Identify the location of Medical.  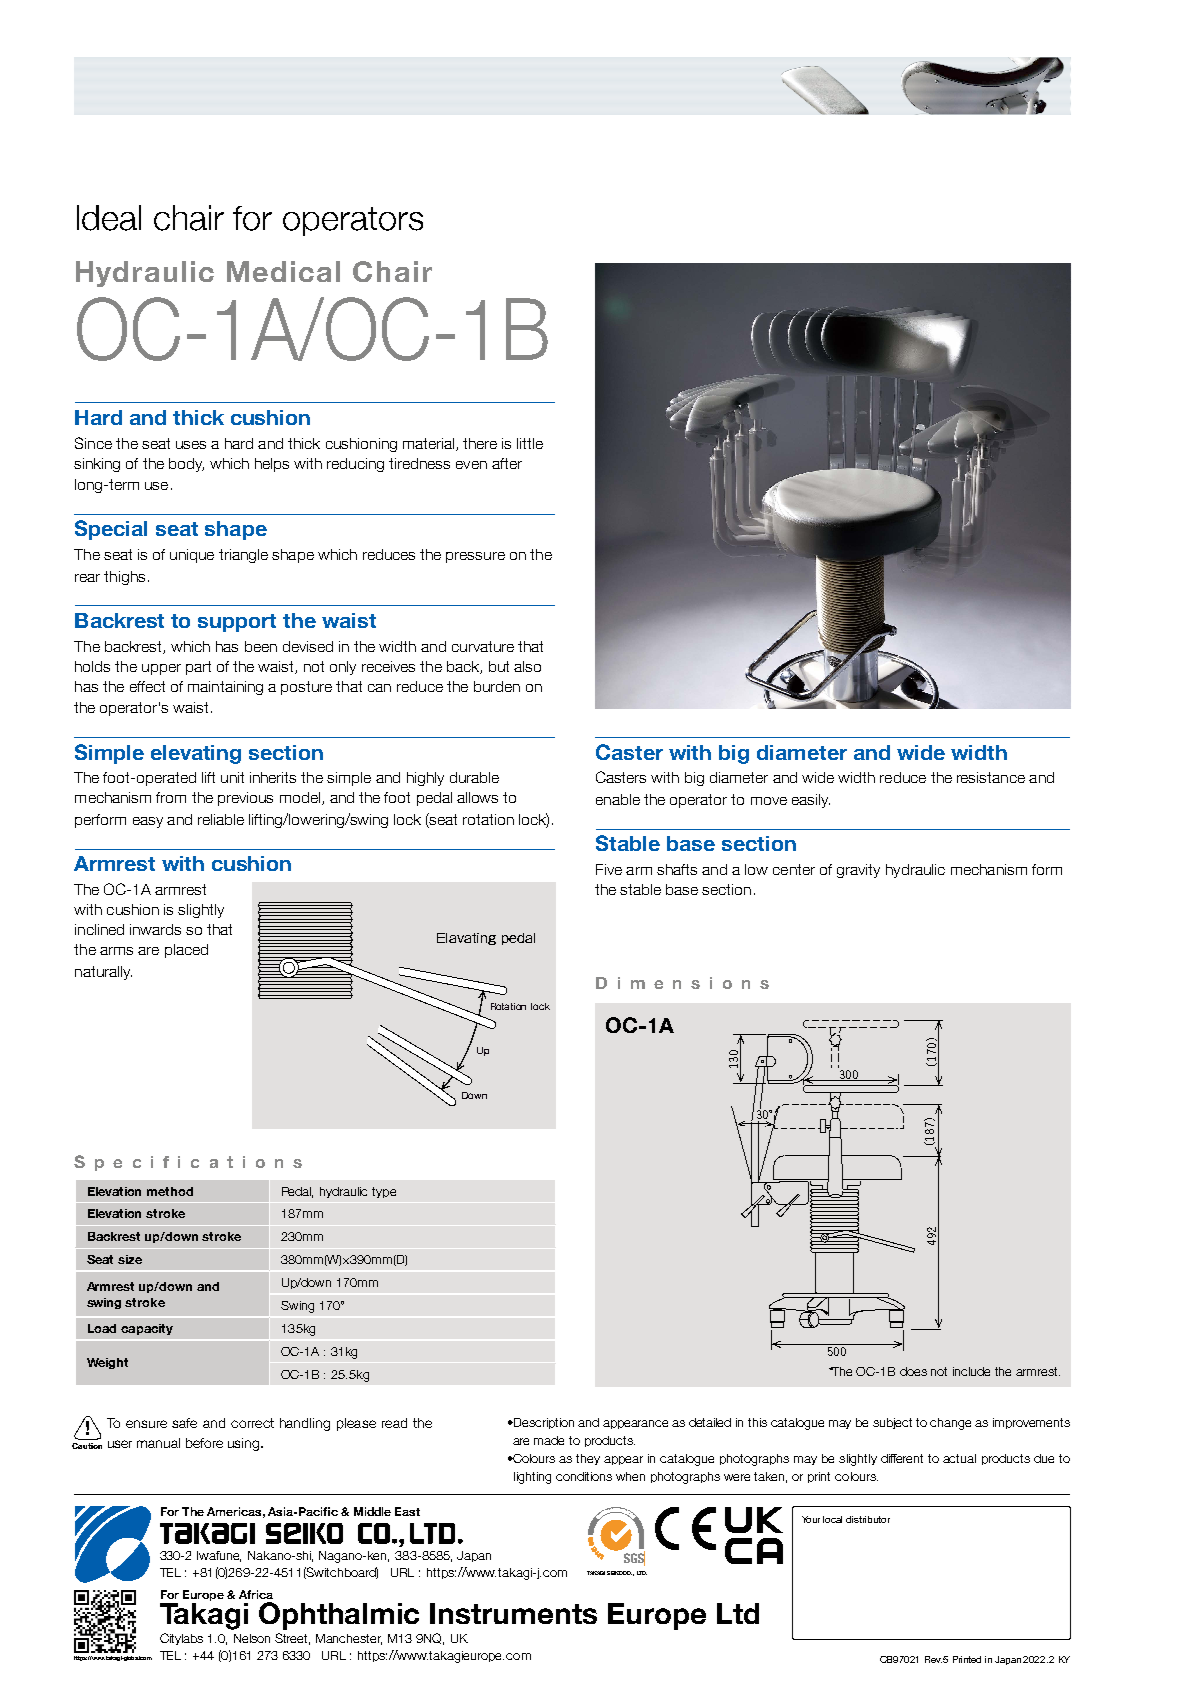
(283, 271).
